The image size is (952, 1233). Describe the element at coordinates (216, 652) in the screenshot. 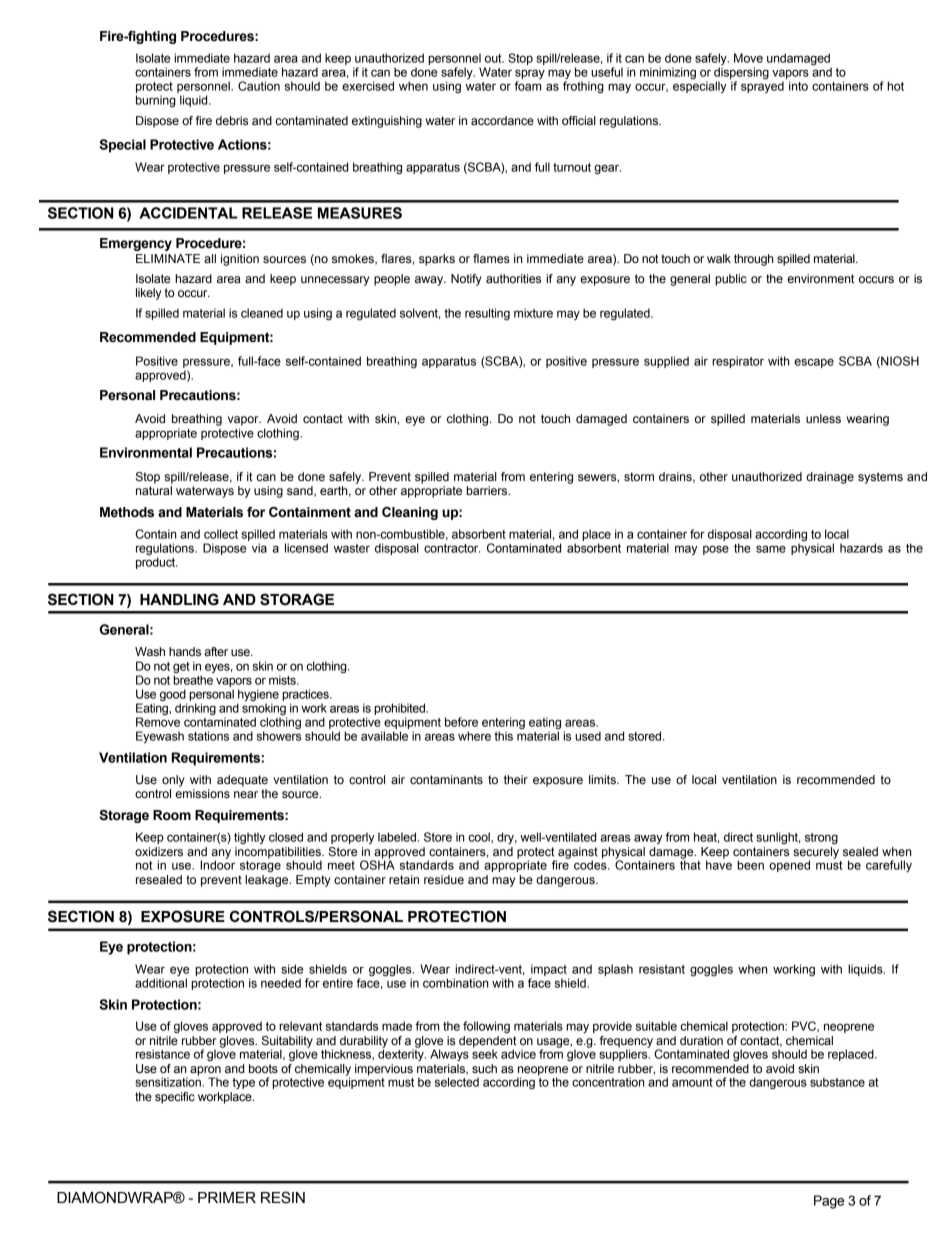

I see `after` at that location.
